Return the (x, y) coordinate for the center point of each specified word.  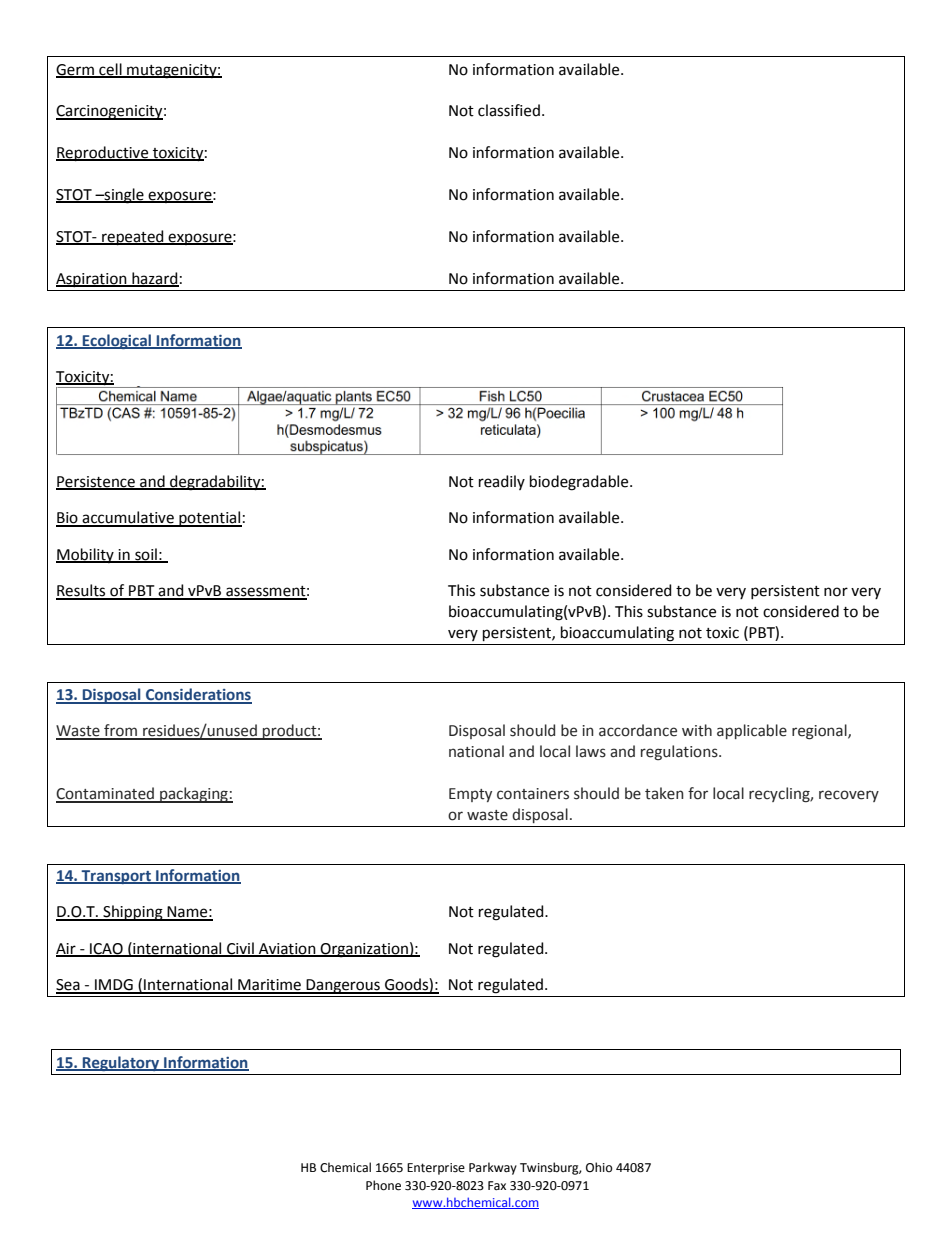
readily (502, 482)
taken (664, 793)
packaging (194, 795)
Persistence (96, 482)
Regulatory (121, 1063)
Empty (470, 795)
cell (110, 70)
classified (509, 110)
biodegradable (580, 483)
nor (836, 592)
